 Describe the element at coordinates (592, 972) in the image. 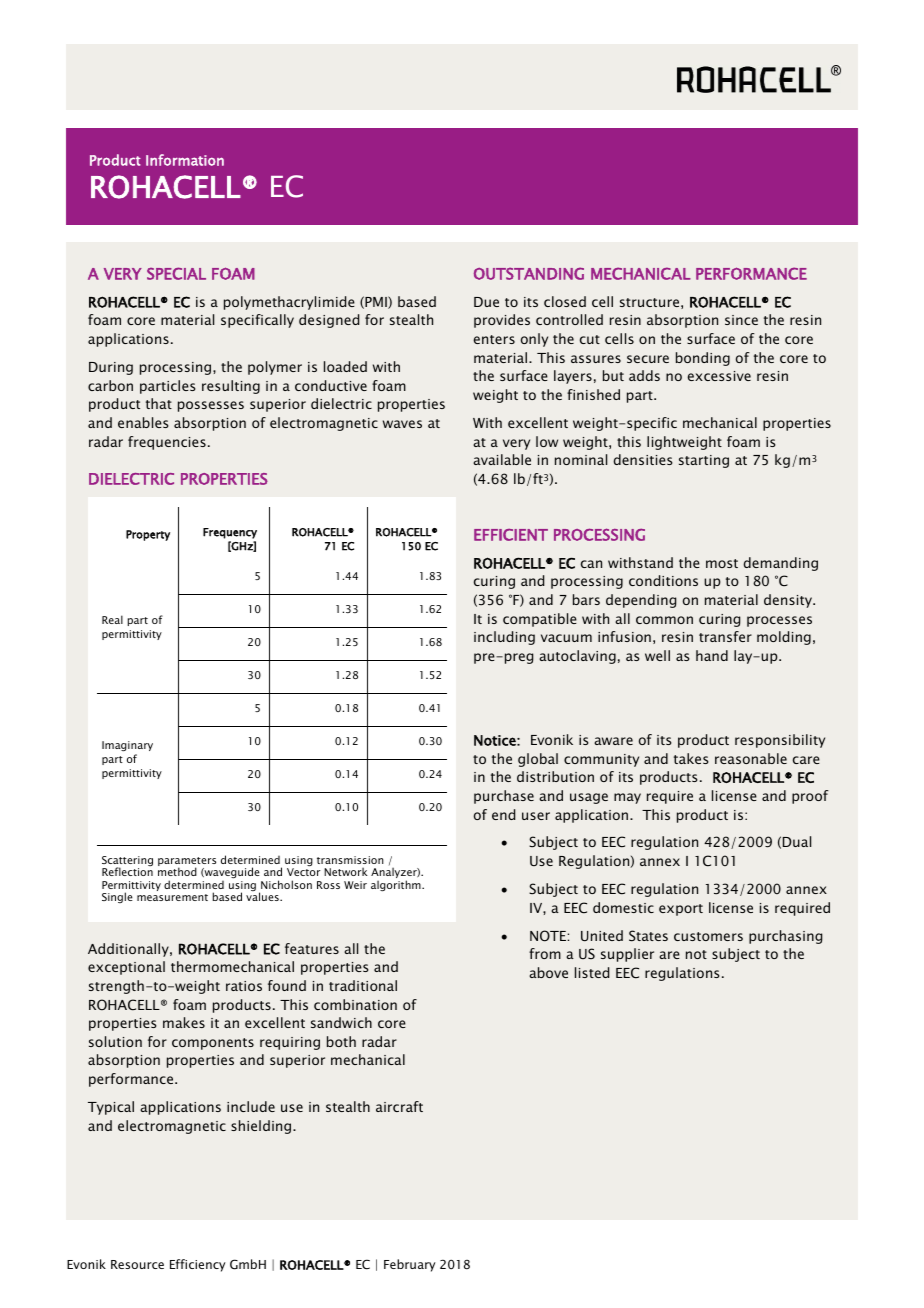

I see `listed` at that location.
